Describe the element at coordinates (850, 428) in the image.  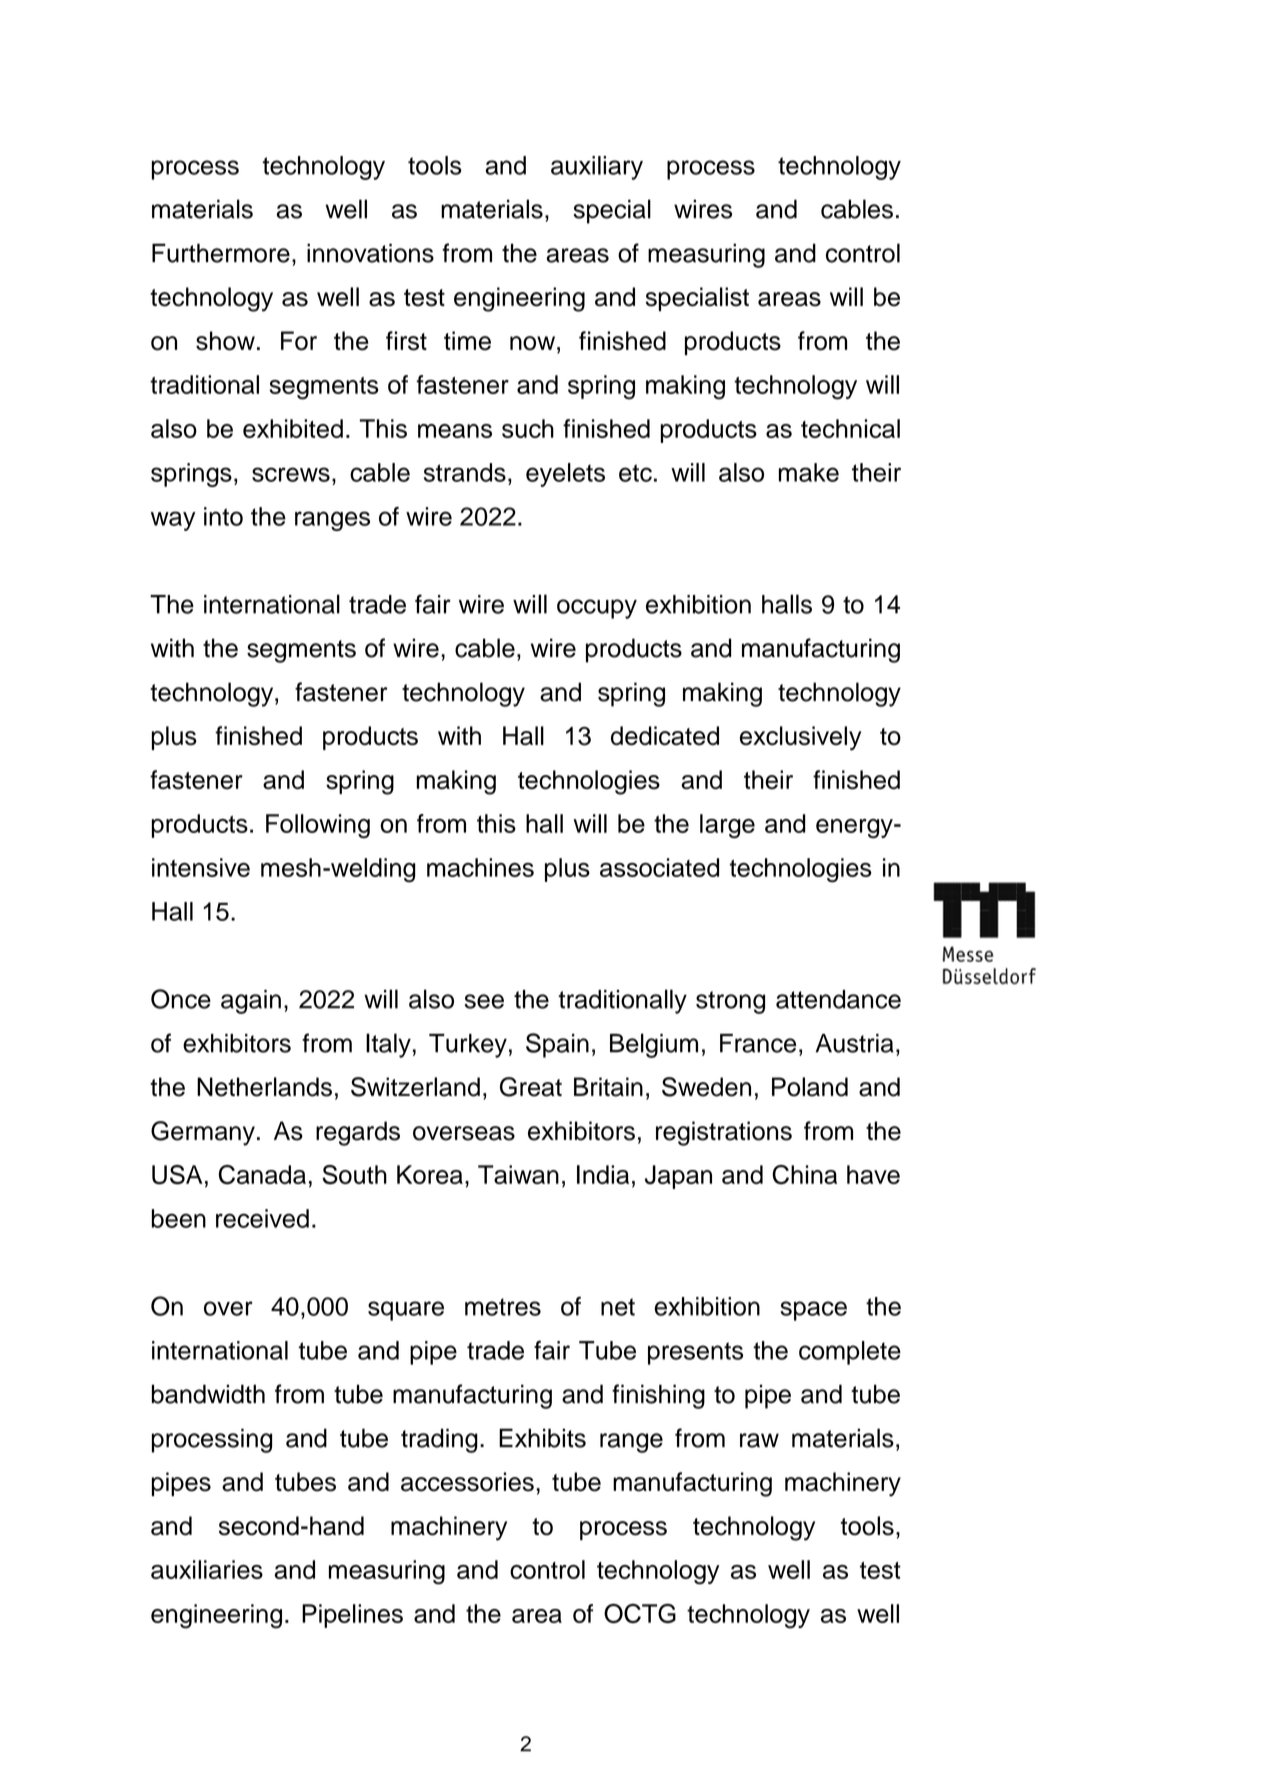
I see `technical` at that location.
